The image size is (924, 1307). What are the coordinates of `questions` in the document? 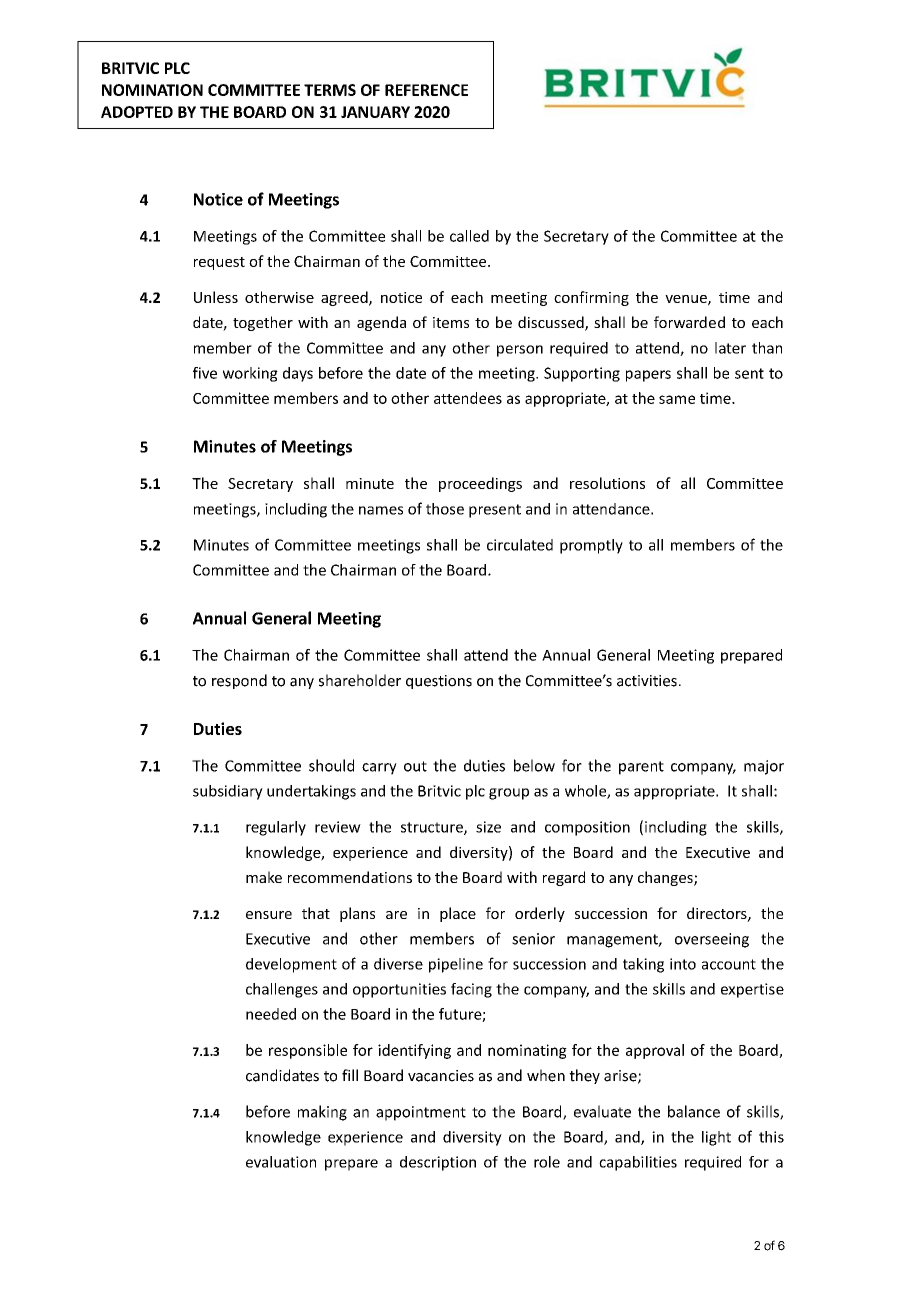 It's located at (439, 682).
